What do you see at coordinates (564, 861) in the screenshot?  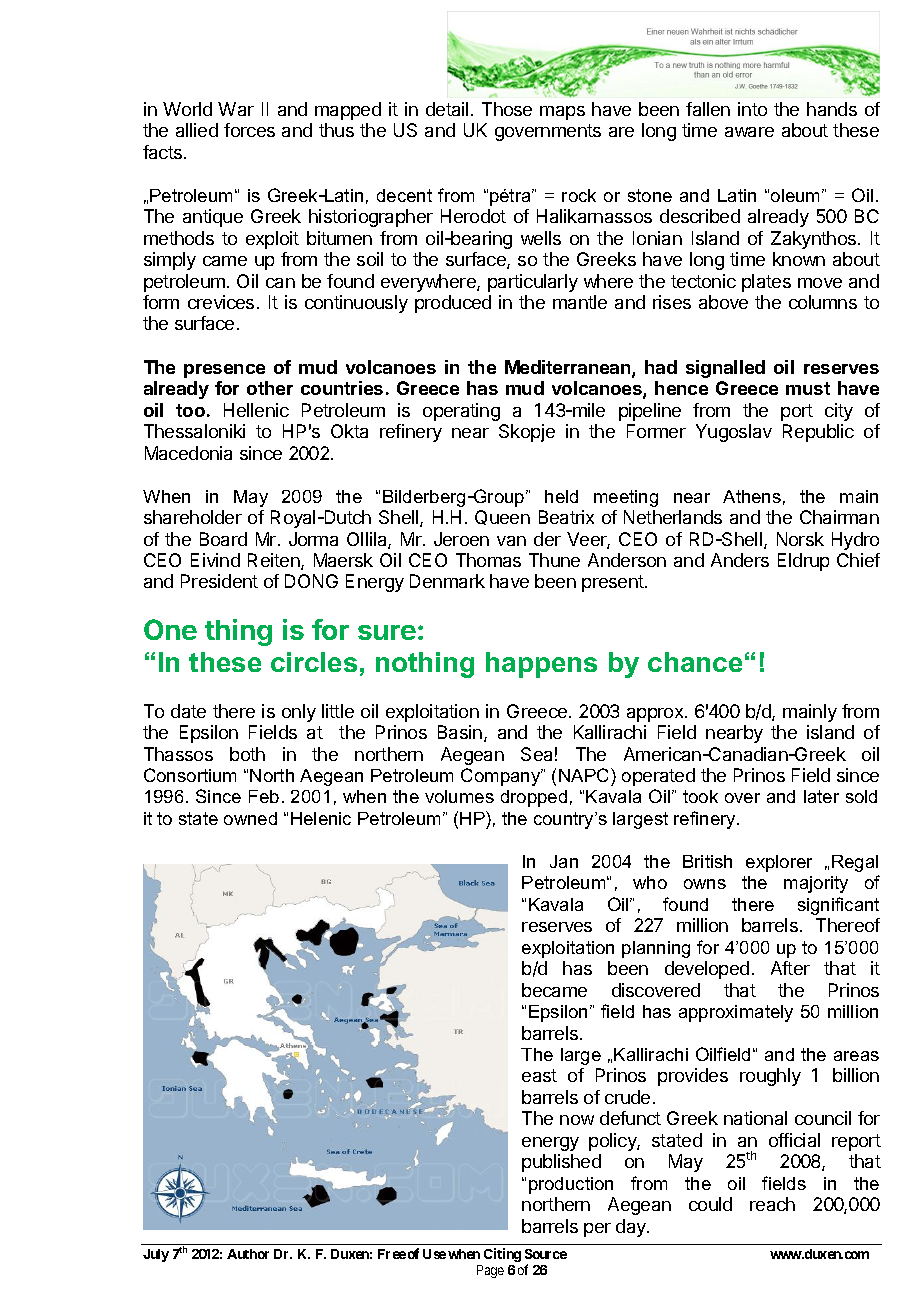 I see `Jan` at bounding box center [564, 861].
